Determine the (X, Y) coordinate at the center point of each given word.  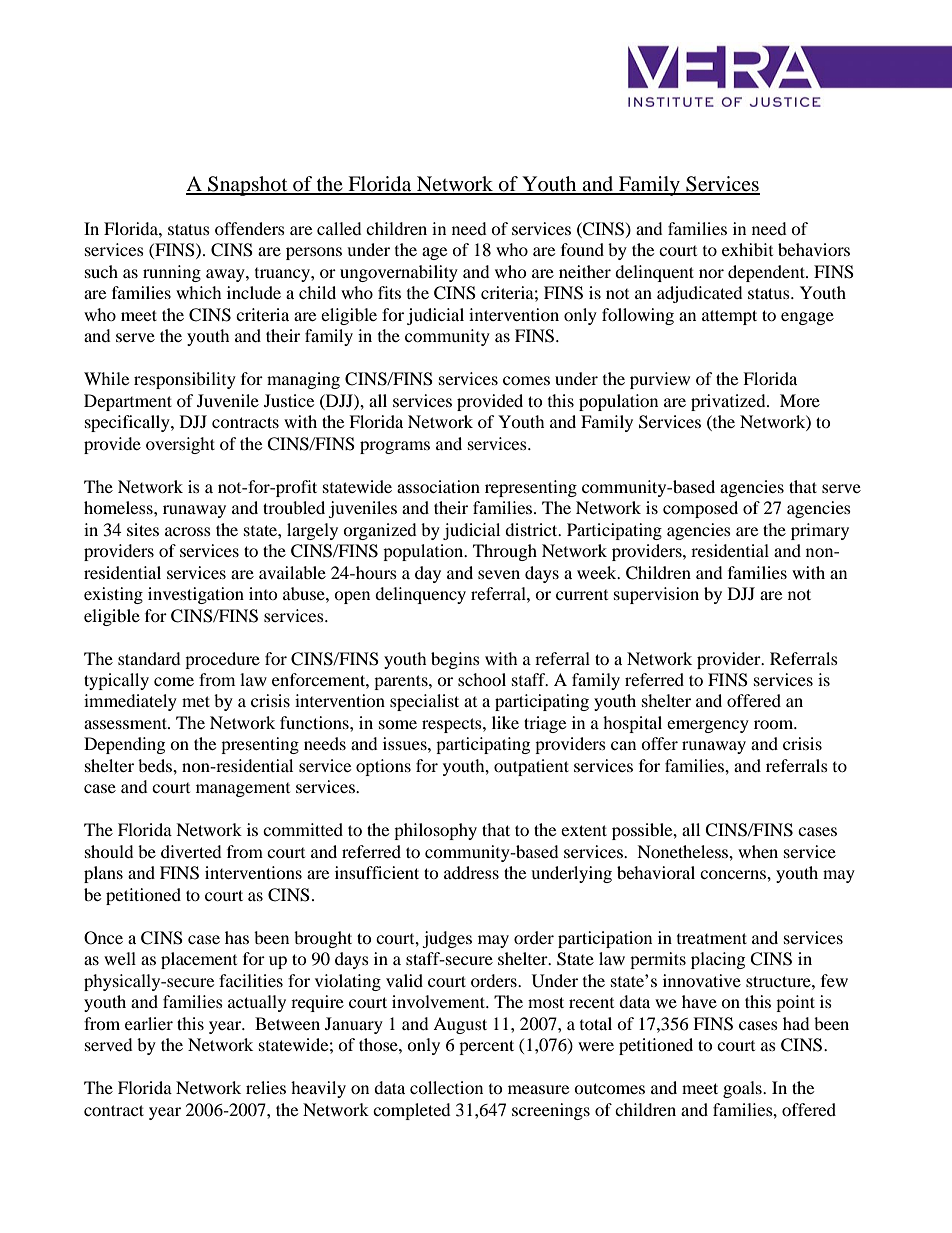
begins (455, 660)
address (471, 872)
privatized (729, 402)
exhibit (747, 249)
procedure (222, 660)
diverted (191, 851)
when (758, 851)
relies (266, 1087)
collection (446, 1087)
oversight (180, 445)
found (582, 249)
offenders (250, 228)
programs (395, 447)
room (775, 724)
